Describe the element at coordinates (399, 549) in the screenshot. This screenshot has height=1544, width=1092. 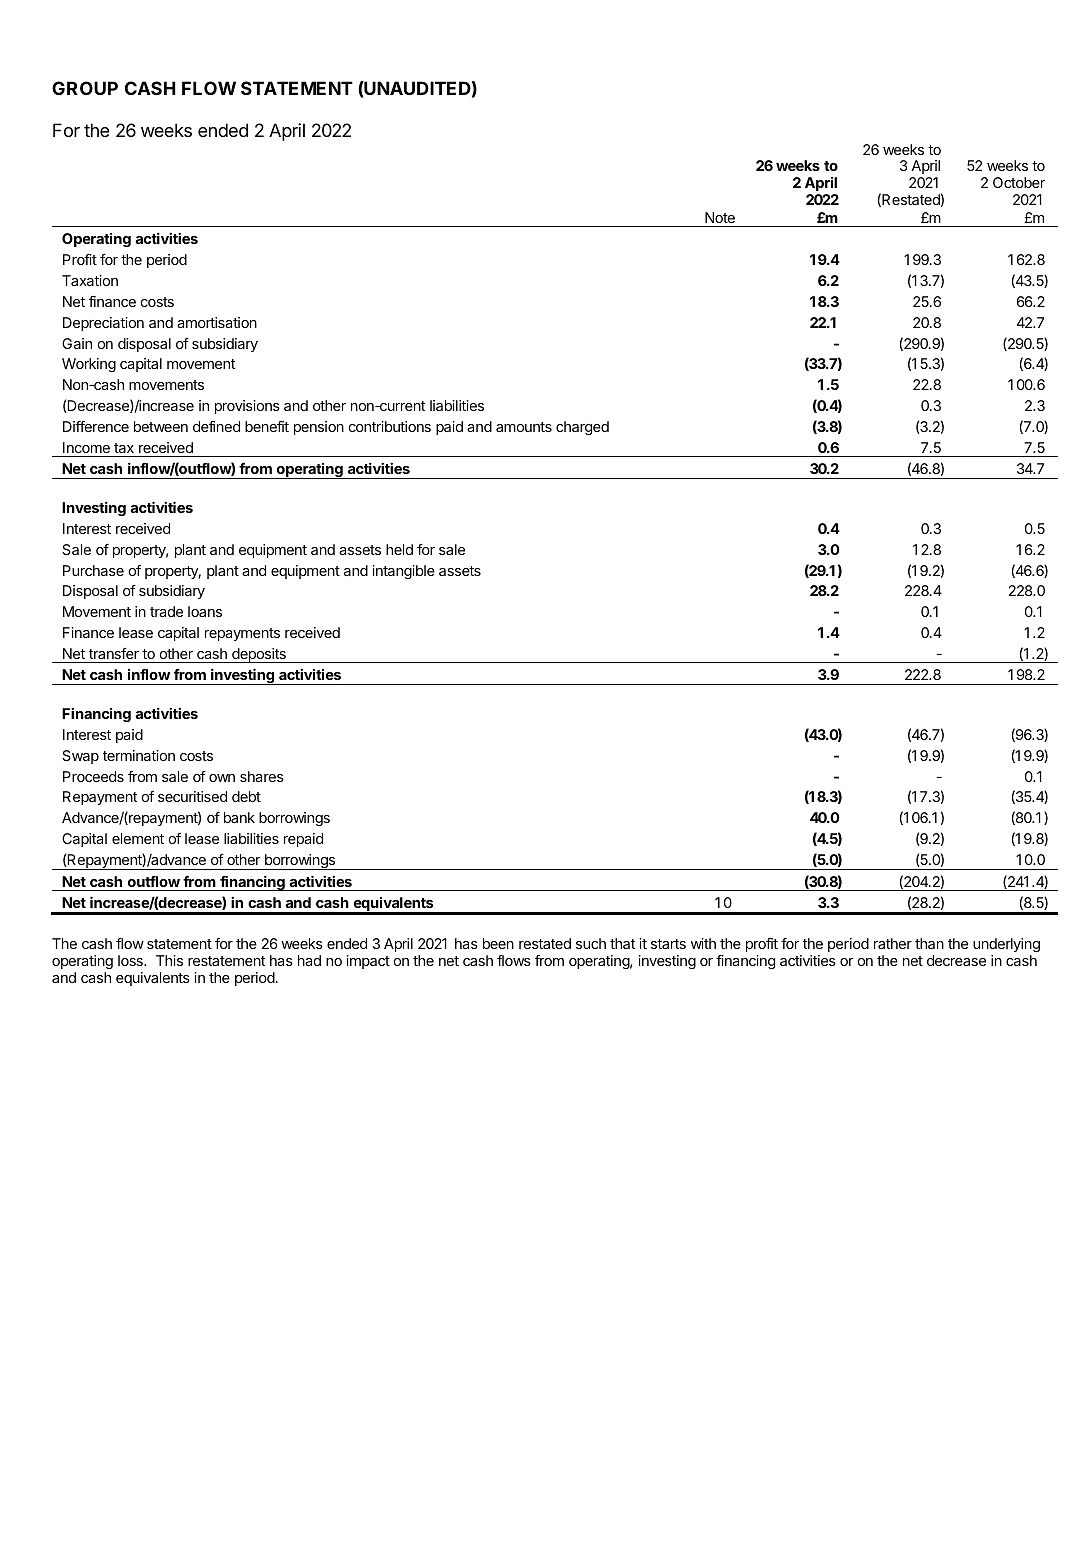
I see `held` at that location.
